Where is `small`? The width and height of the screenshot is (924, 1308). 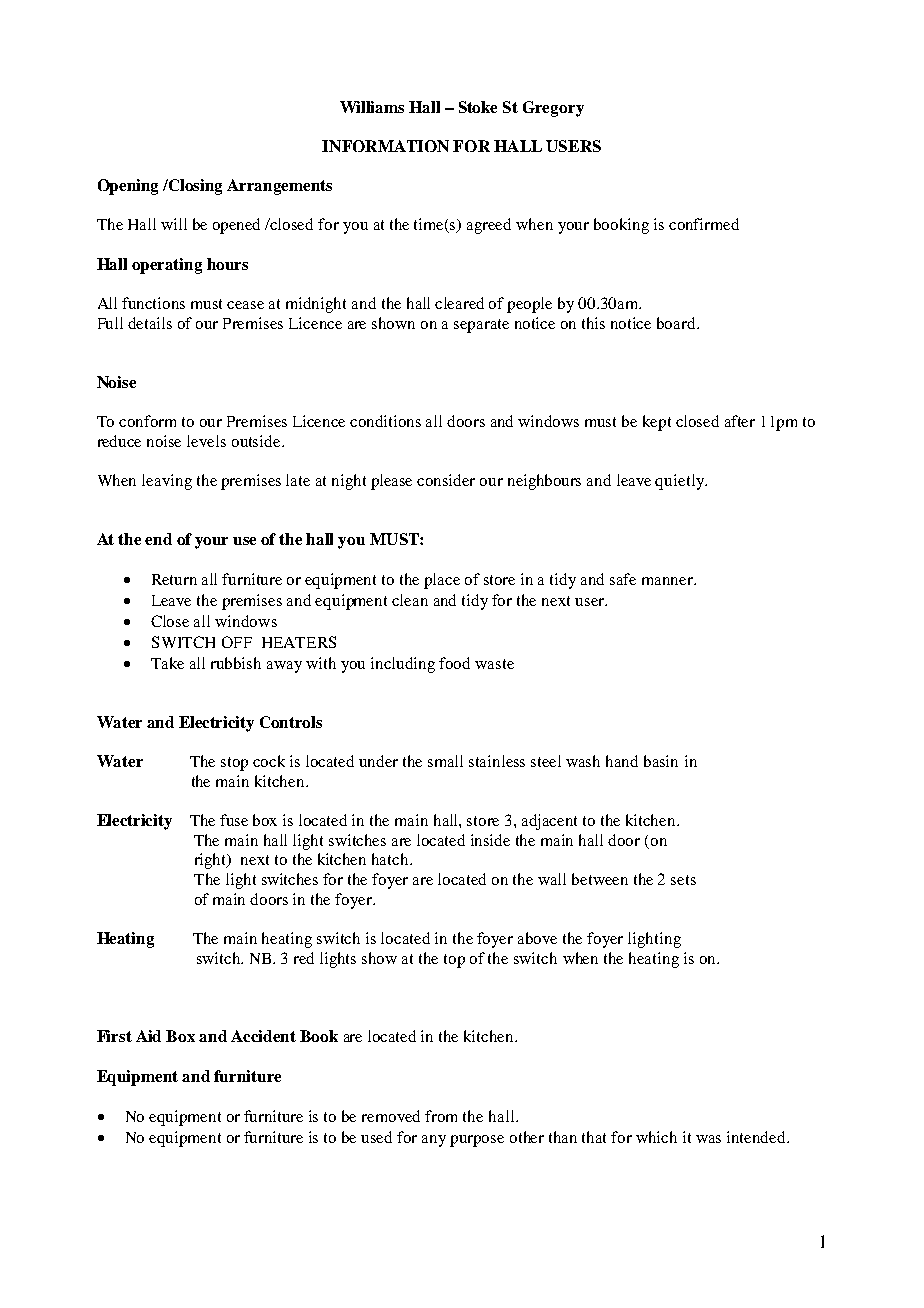 small is located at coordinates (445, 761).
